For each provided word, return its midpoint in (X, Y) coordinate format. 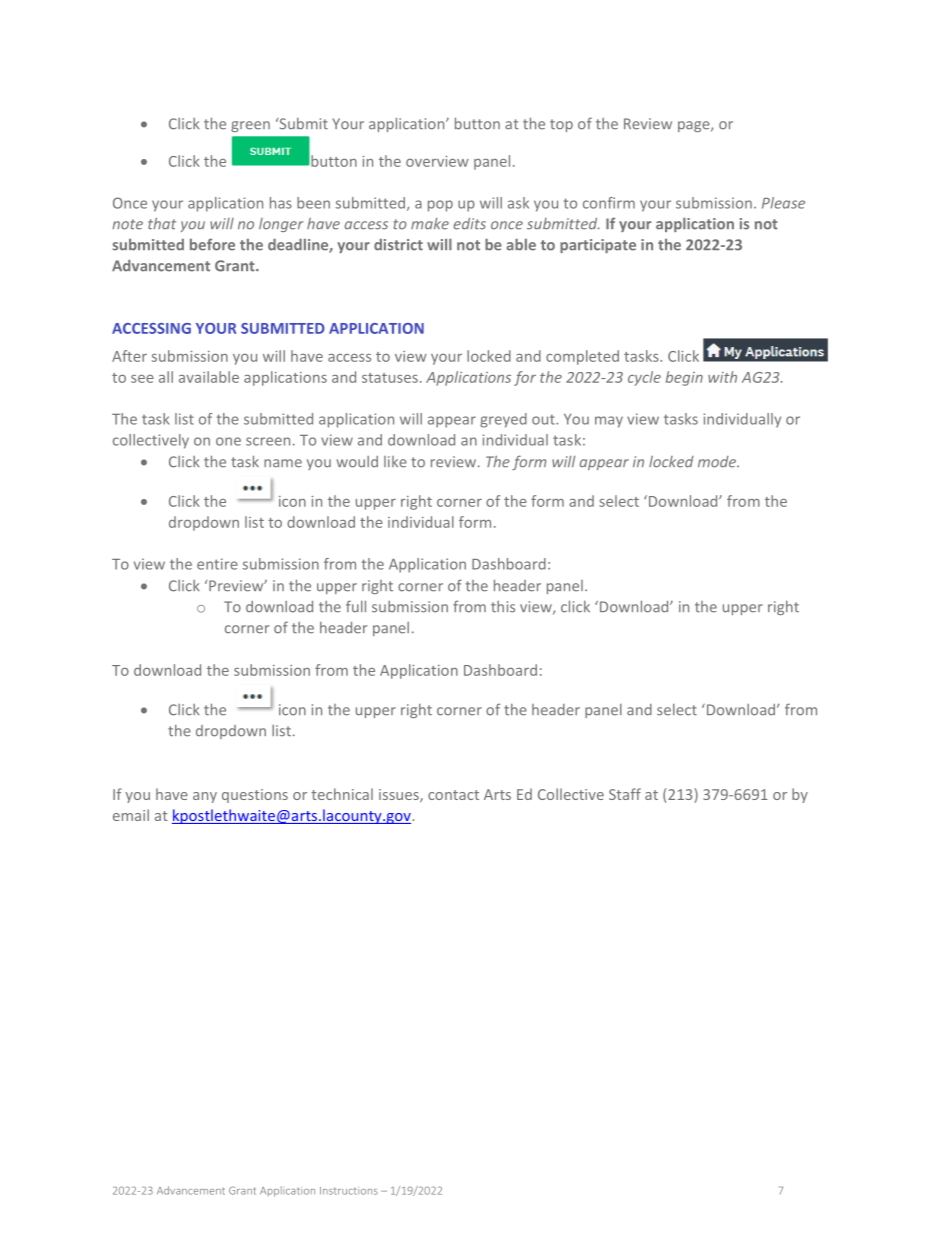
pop (440, 206)
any (205, 797)
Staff (625, 794)
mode (718, 462)
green (250, 126)
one (228, 441)
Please (783, 203)
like (395, 462)
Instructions (349, 1191)
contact (453, 795)
